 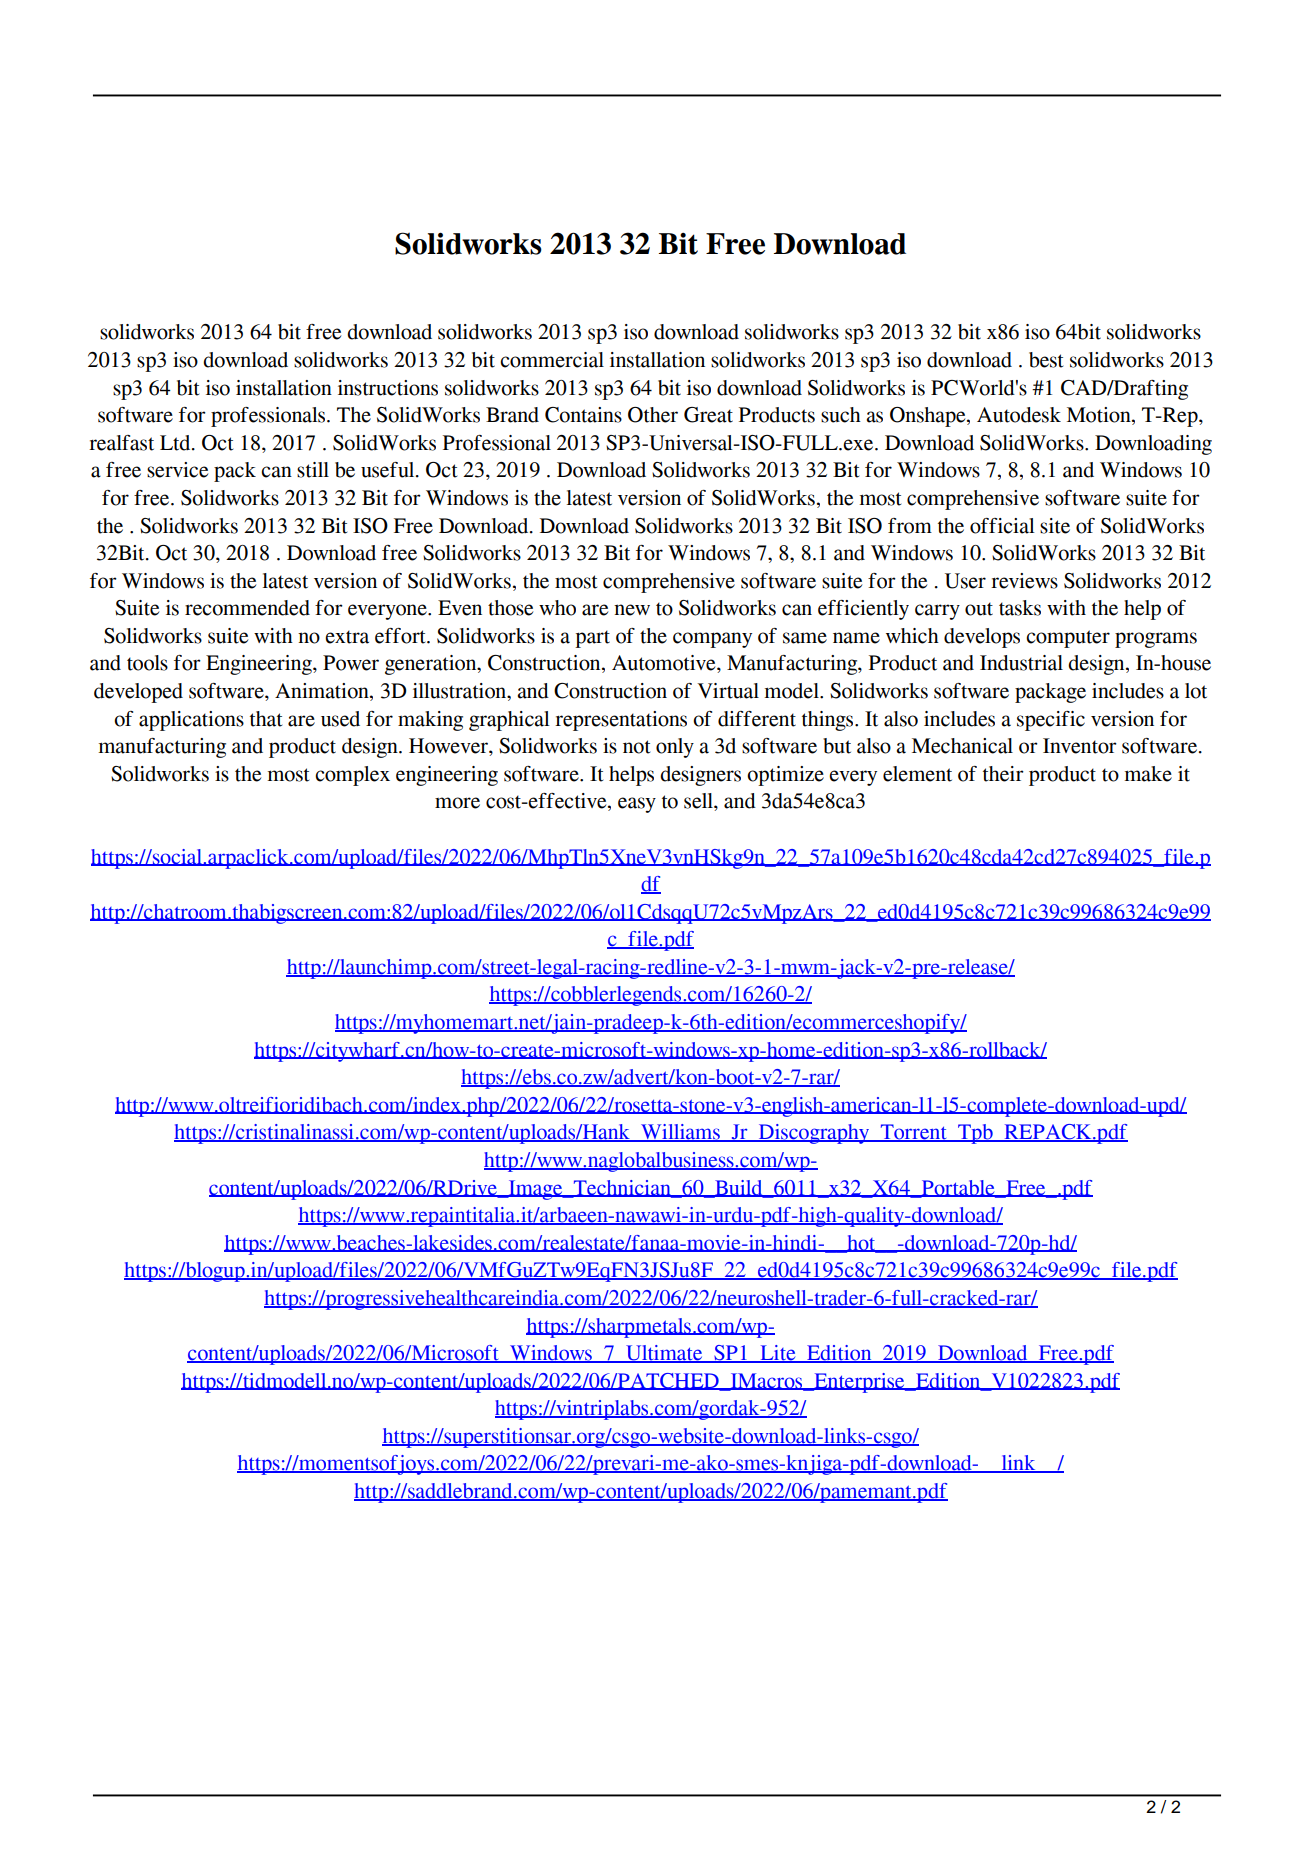 I want to click on their, so click(x=1003, y=774).
